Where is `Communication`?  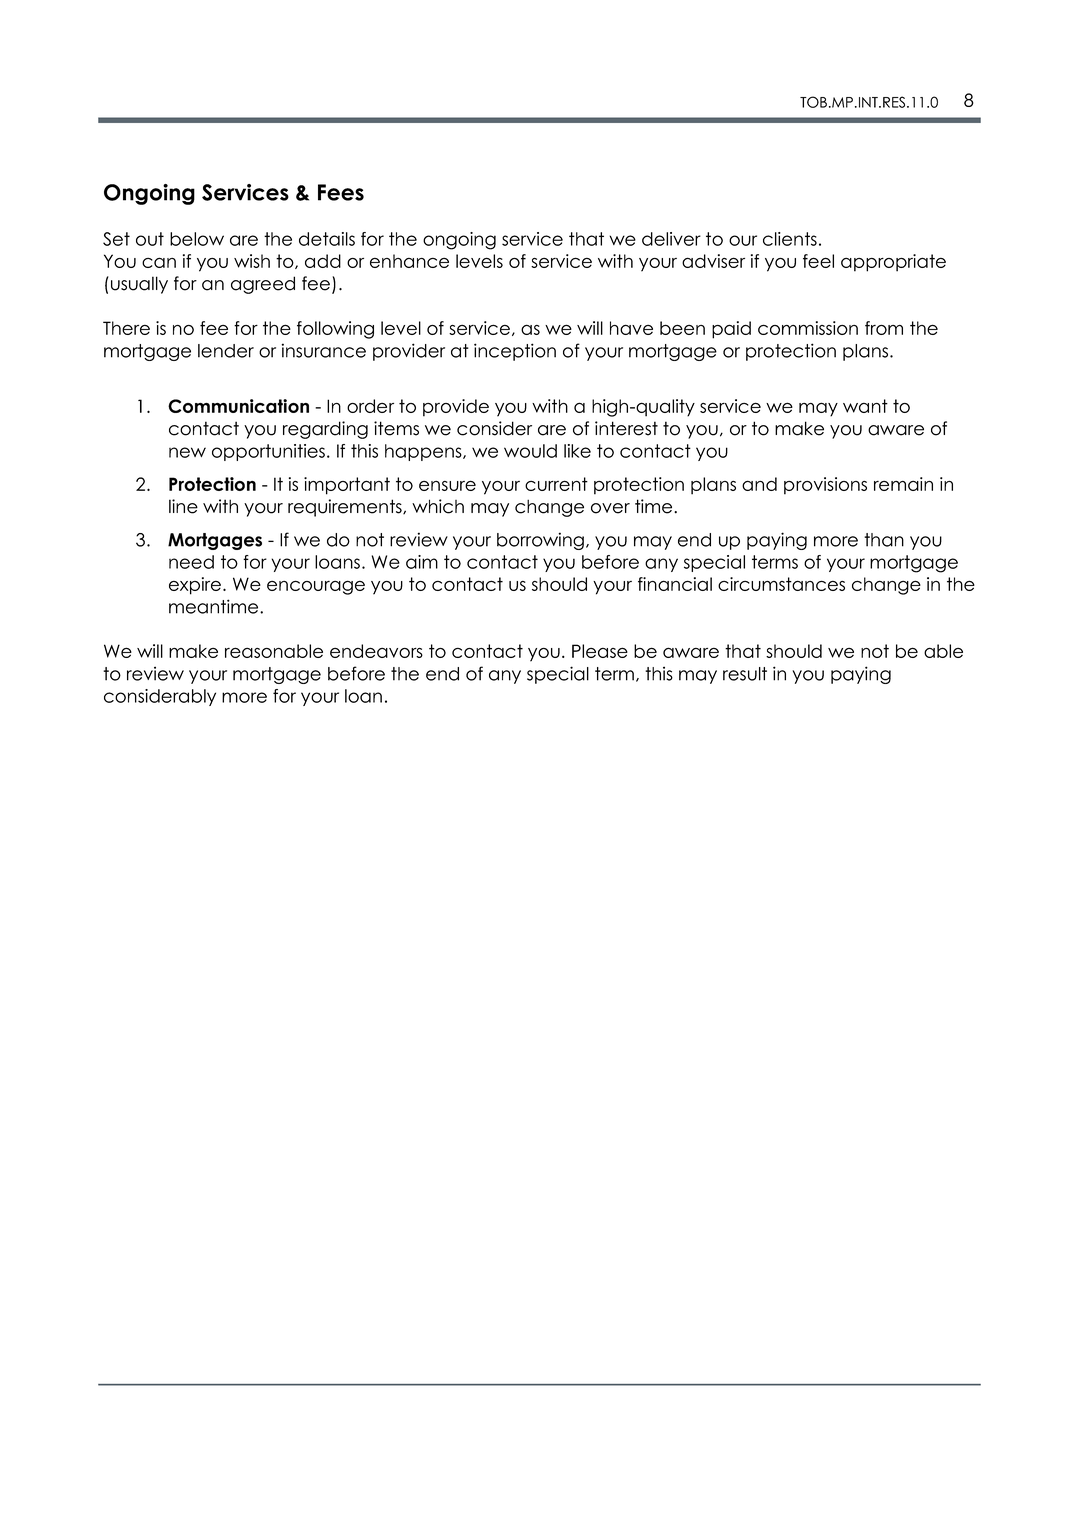 Communication is located at coordinates (238, 406).
